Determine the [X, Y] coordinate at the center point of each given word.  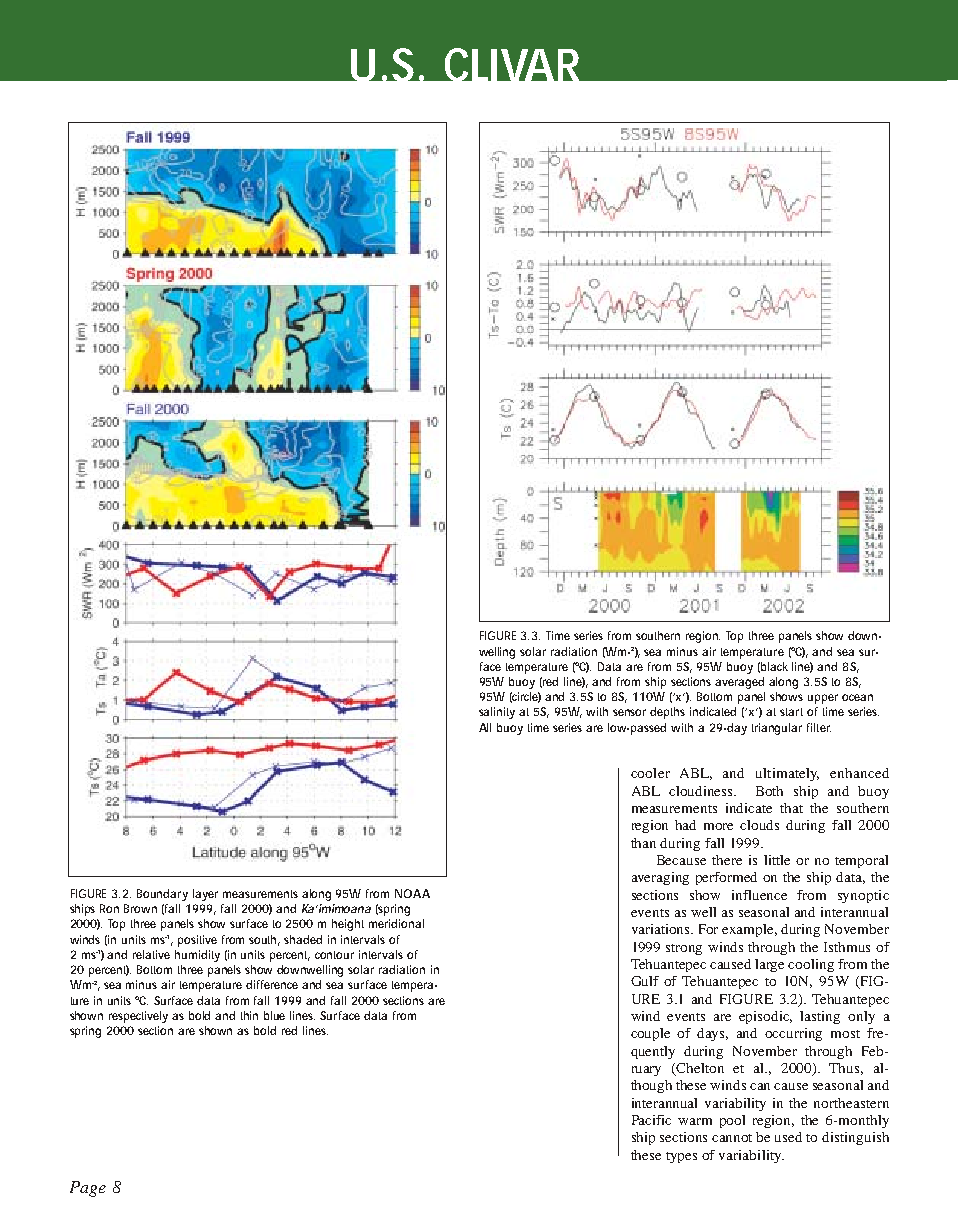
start [791, 712]
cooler [650, 773]
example [749, 930]
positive [197, 941]
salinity [497, 713]
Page [88, 1189]
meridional [396, 923]
